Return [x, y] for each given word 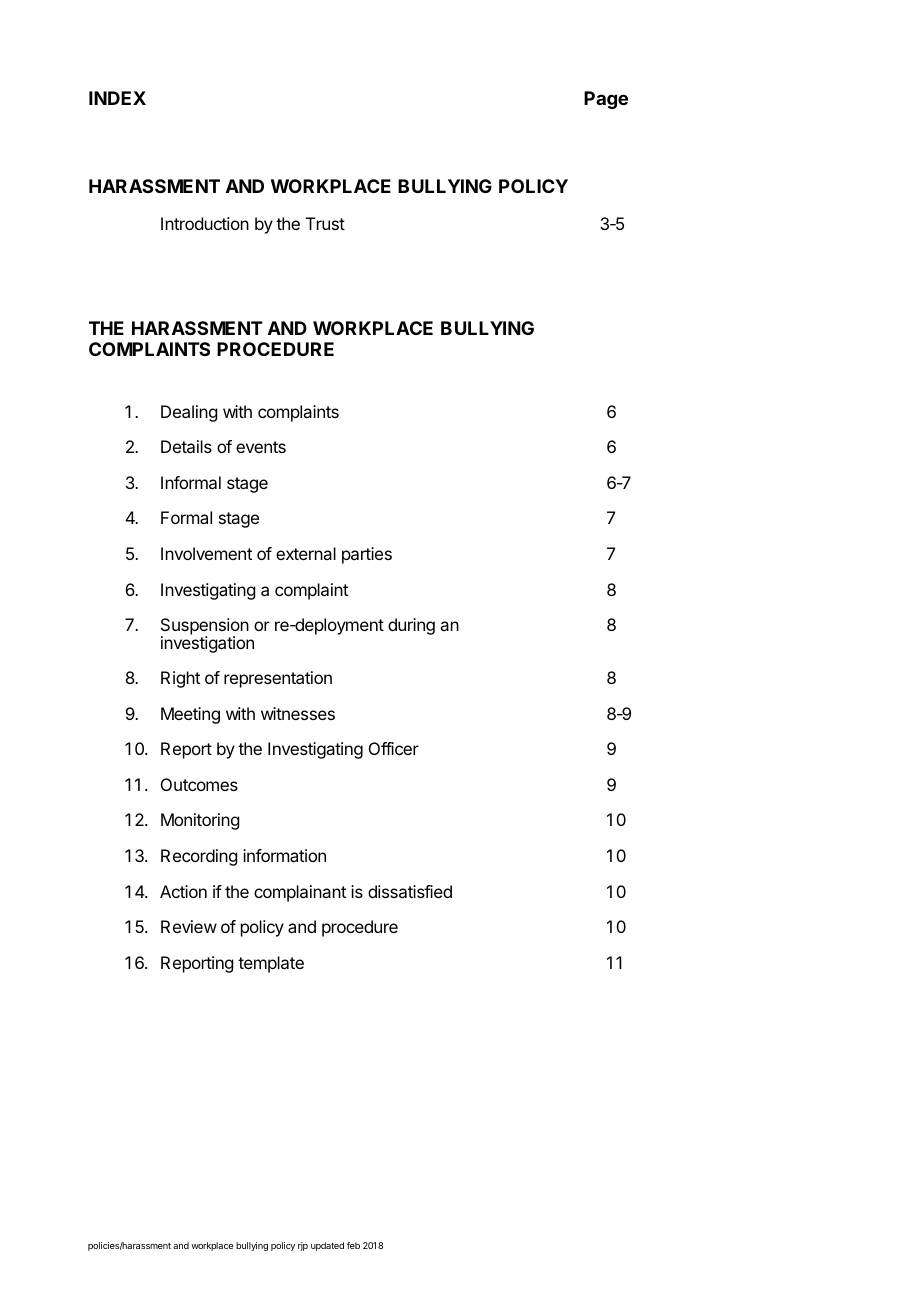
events [261, 447]
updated [327, 1246]
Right [180, 679]
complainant [300, 893]
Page [606, 100]
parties [367, 555]
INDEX [117, 98]
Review [189, 926]
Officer [394, 748]
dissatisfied [410, 891]
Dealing [189, 413]
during [411, 626]
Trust [325, 223]
